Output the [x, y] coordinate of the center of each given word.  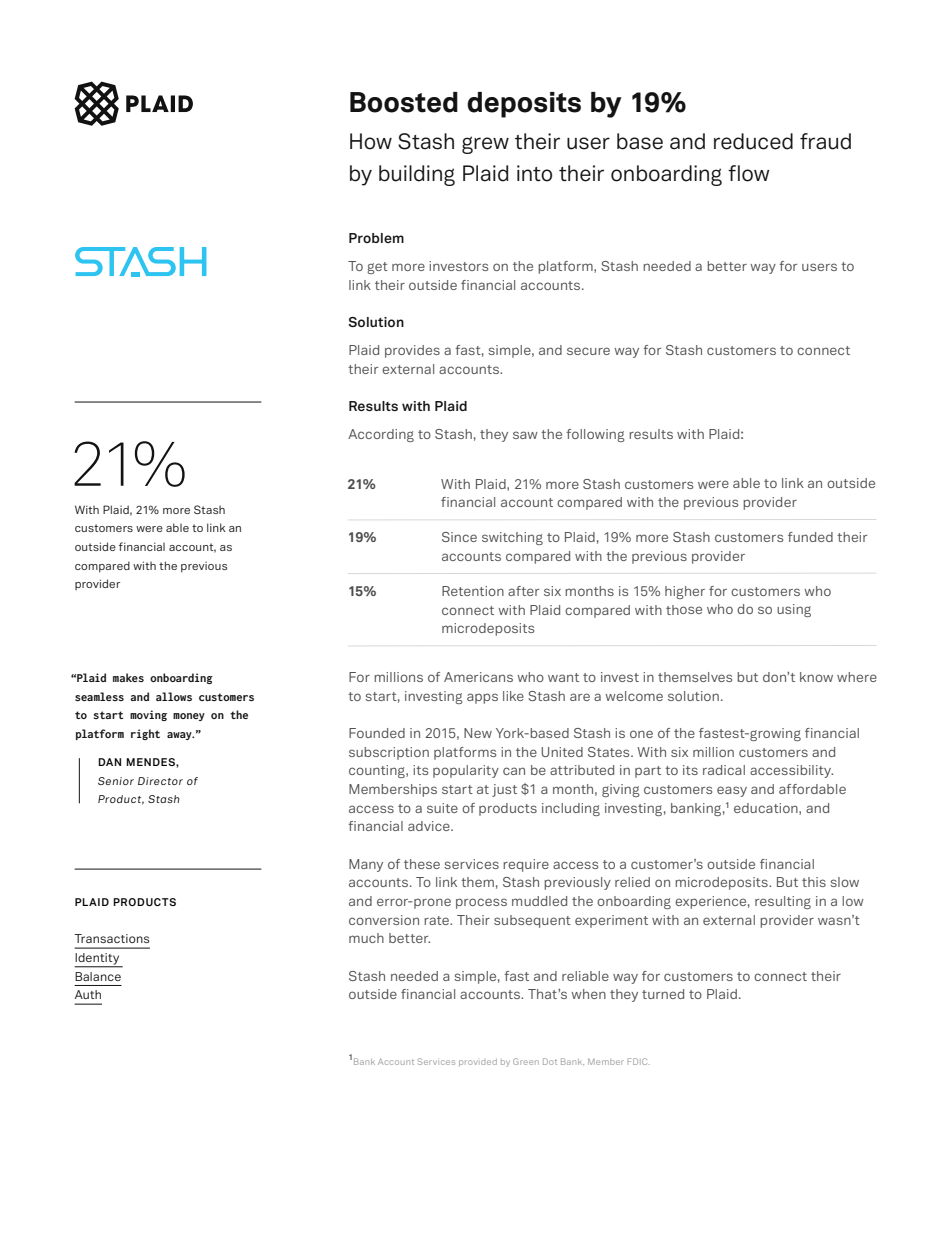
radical [724, 770]
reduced [753, 141]
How [371, 141]
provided [478, 1063]
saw [525, 435]
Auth [88, 994]
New [478, 733]
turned [663, 994]
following [595, 435]
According [381, 435]
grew [485, 145]
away [180, 736]
